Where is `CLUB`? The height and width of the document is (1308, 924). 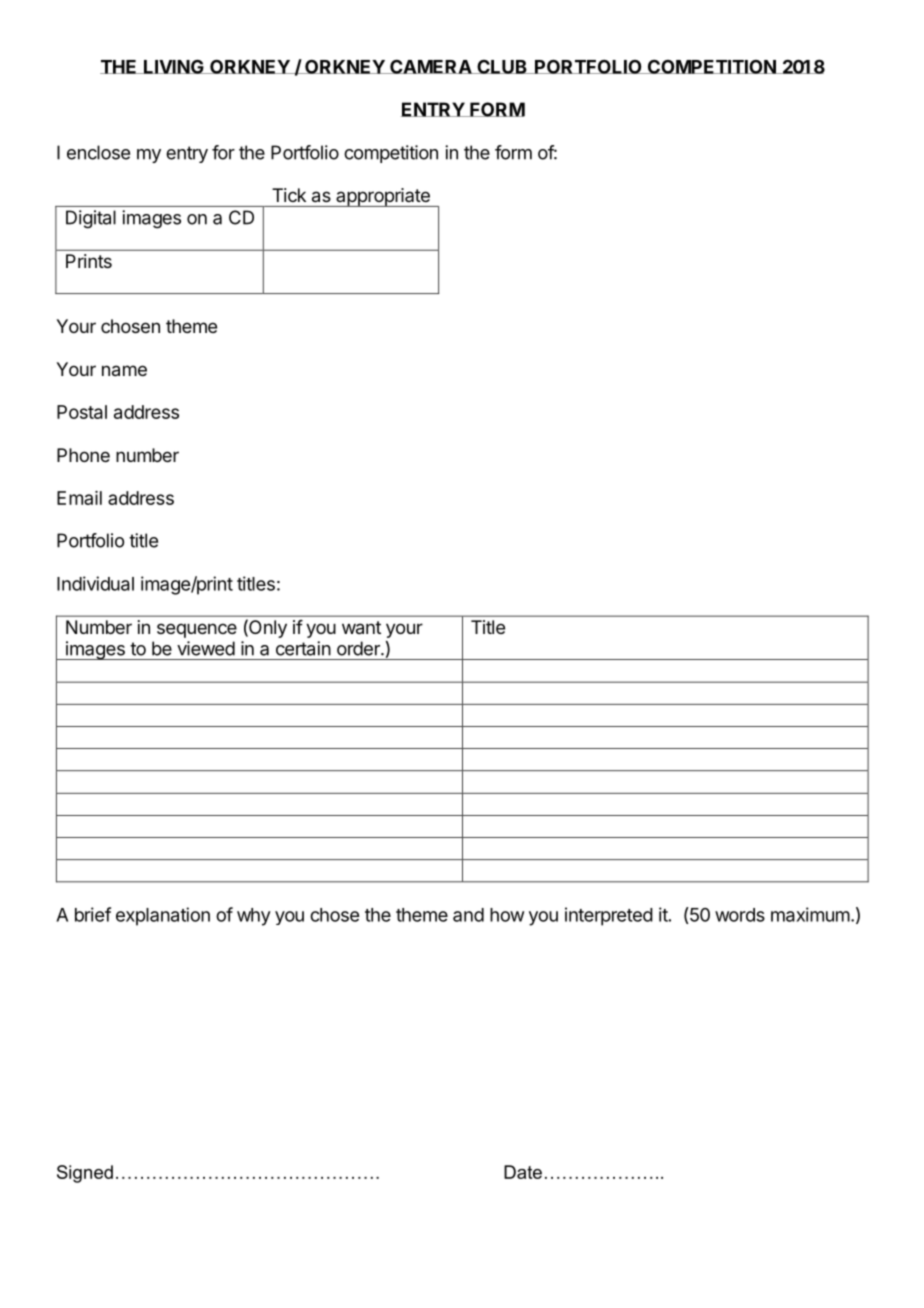
CLUB is located at coordinates (502, 67).
